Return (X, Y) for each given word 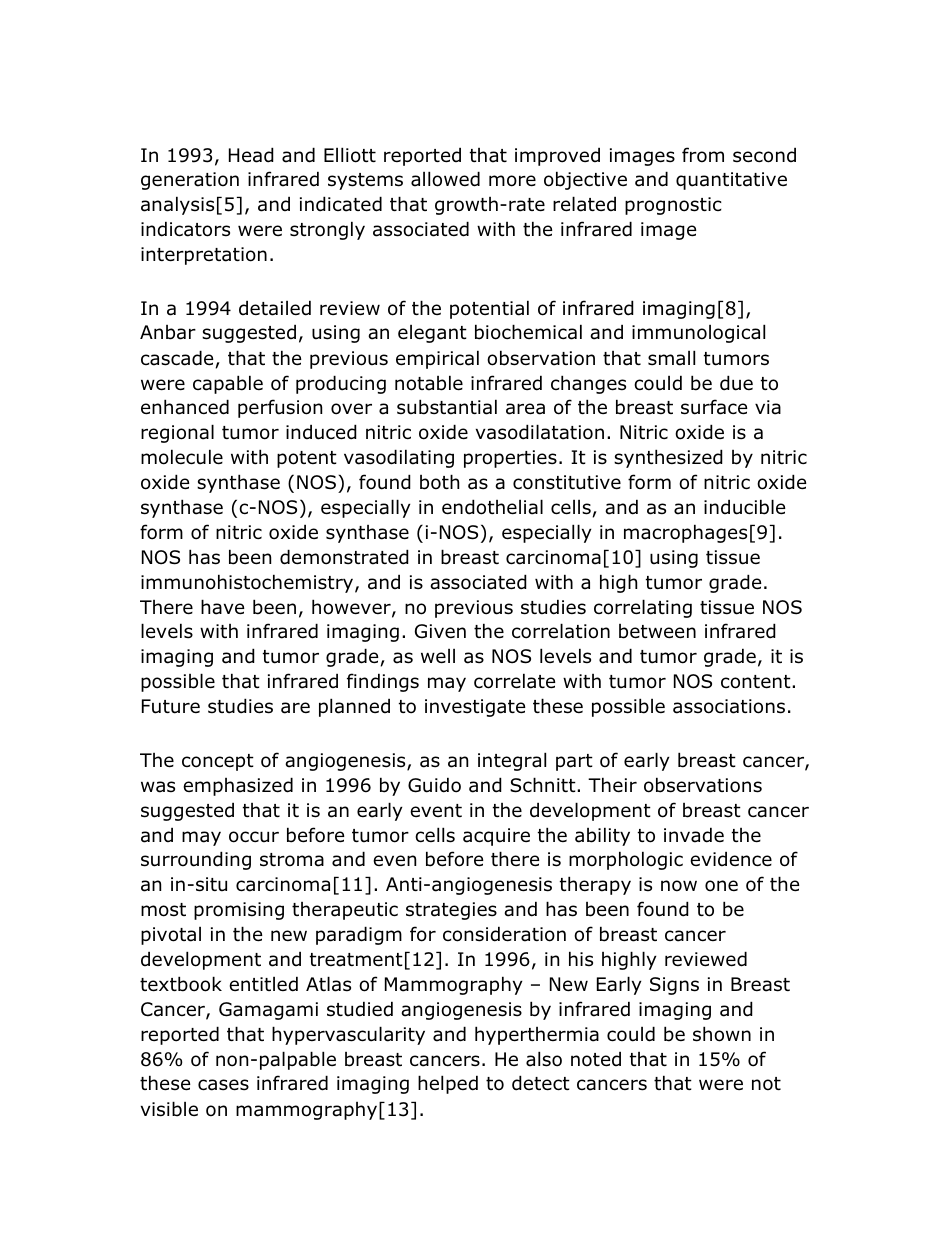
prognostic (673, 206)
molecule (182, 457)
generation (190, 181)
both (439, 482)
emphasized (238, 786)
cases (223, 1085)
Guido (434, 785)
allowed (445, 179)
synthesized (668, 458)
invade (694, 835)
